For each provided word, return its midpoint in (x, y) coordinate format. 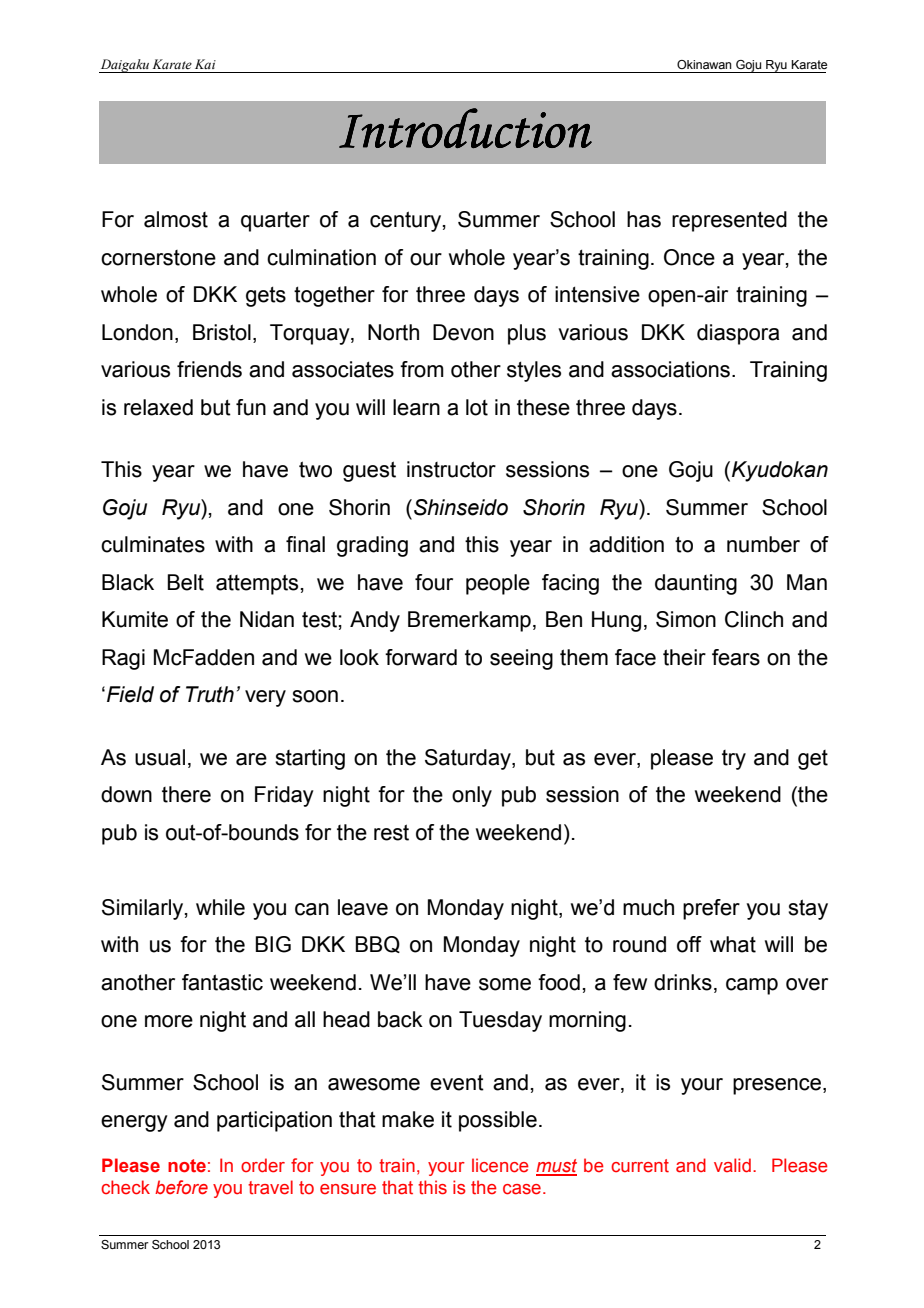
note (187, 1166)
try (734, 760)
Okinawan (704, 64)
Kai (205, 64)
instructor (451, 469)
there (186, 794)
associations (670, 369)
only (472, 796)
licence (500, 1165)
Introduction (465, 128)
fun (251, 407)
